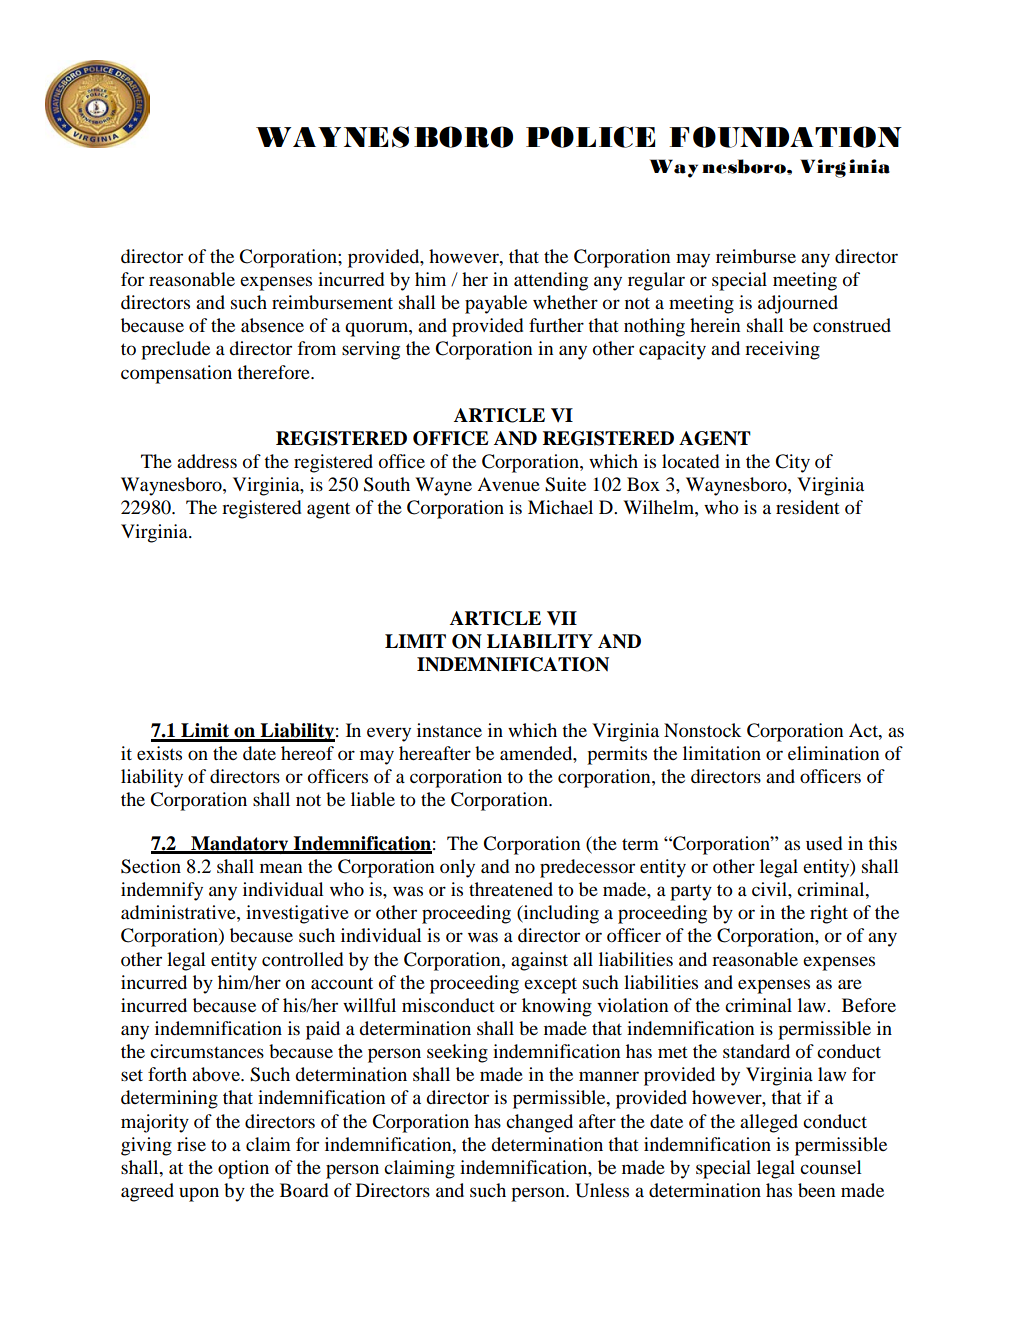 The image size is (1027, 1329). I want to click on option, so click(243, 1169).
